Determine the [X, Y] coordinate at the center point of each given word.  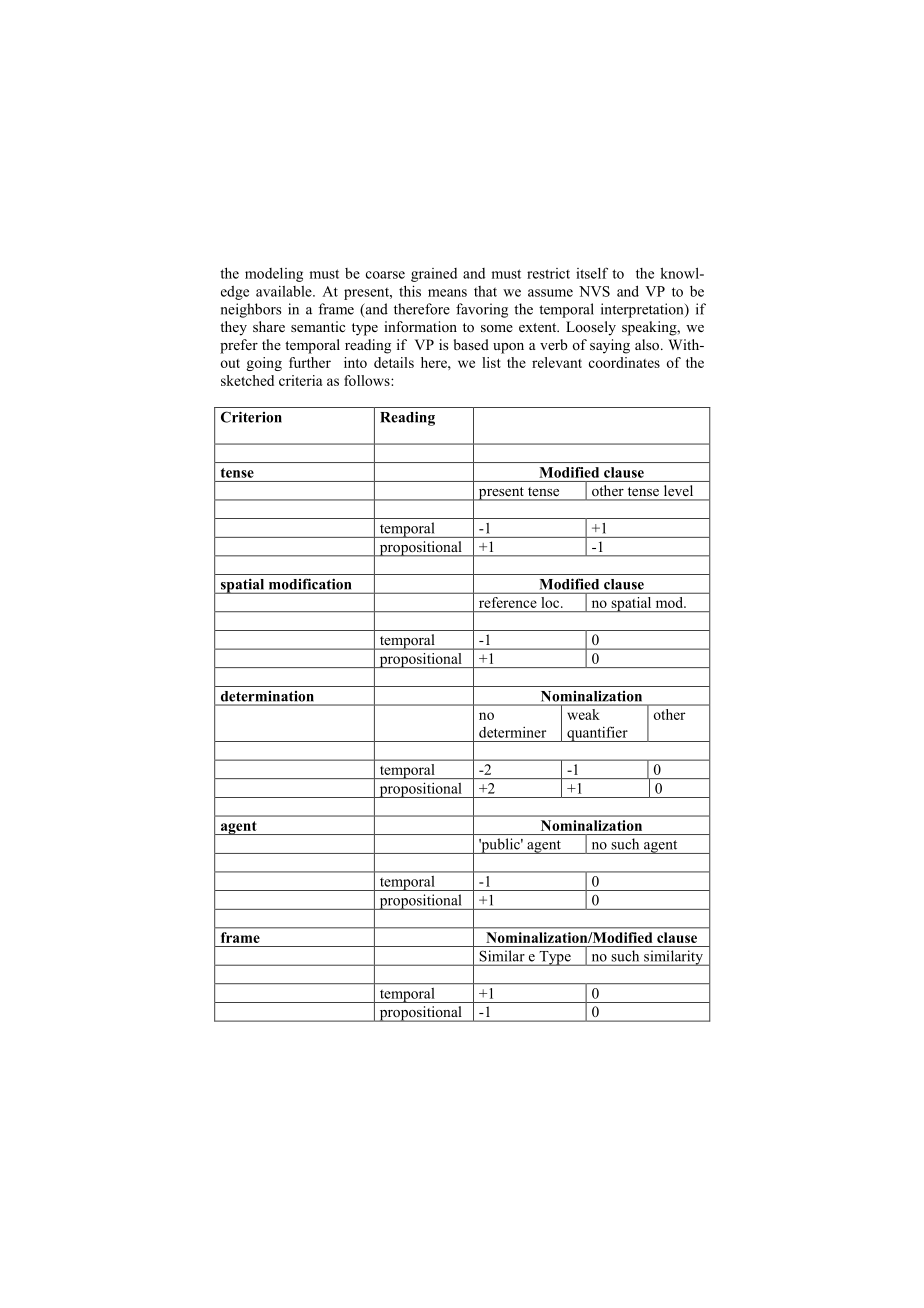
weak [583, 714]
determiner [512, 732]
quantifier [597, 734]
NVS [594, 291]
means [447, 293]
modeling [274, 275]
